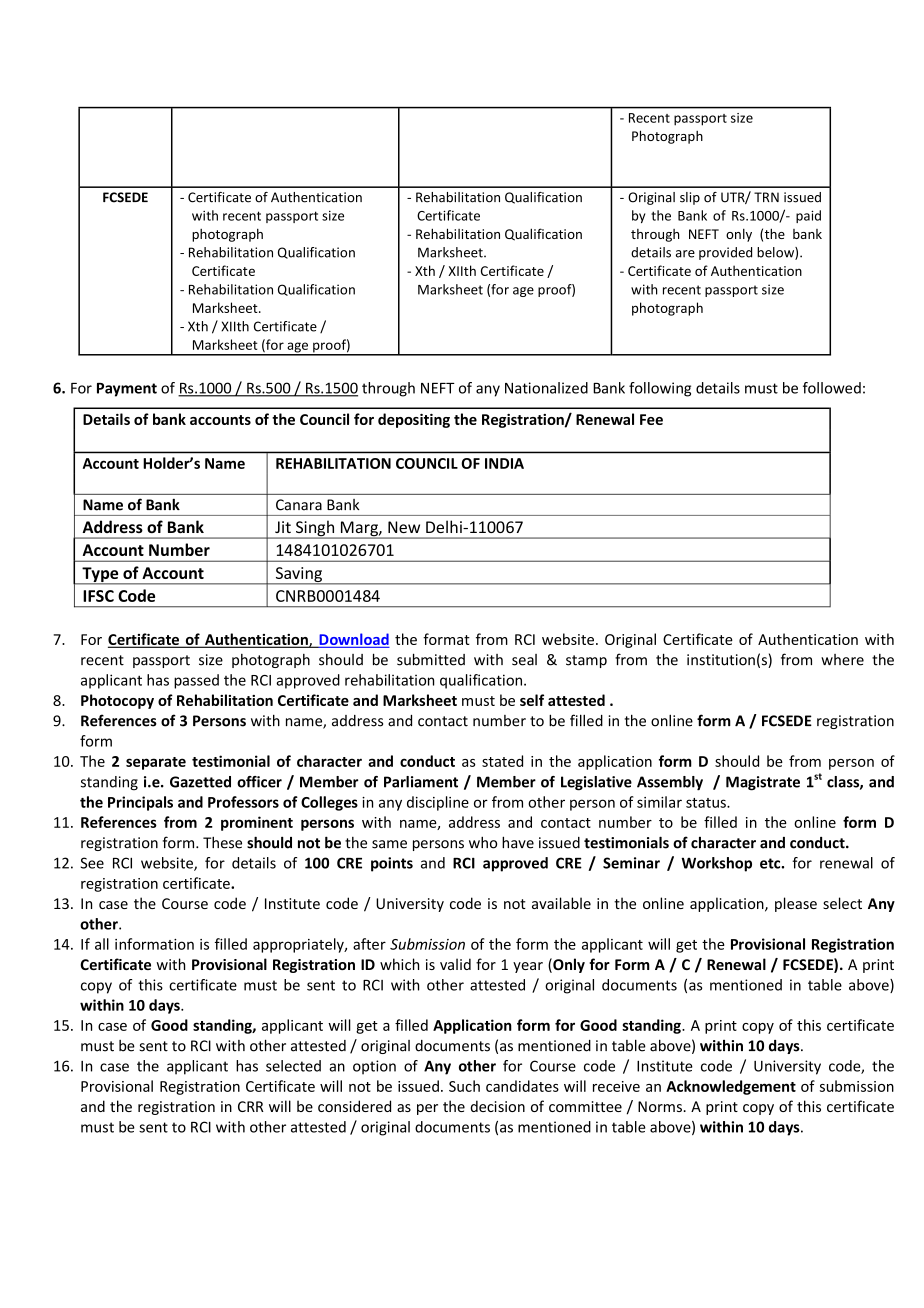 The width and height of the image is (924, 1308). What do you see at coordinates (431, 659) in the image?
I see `submitted` at bounding box center [431, 659].
